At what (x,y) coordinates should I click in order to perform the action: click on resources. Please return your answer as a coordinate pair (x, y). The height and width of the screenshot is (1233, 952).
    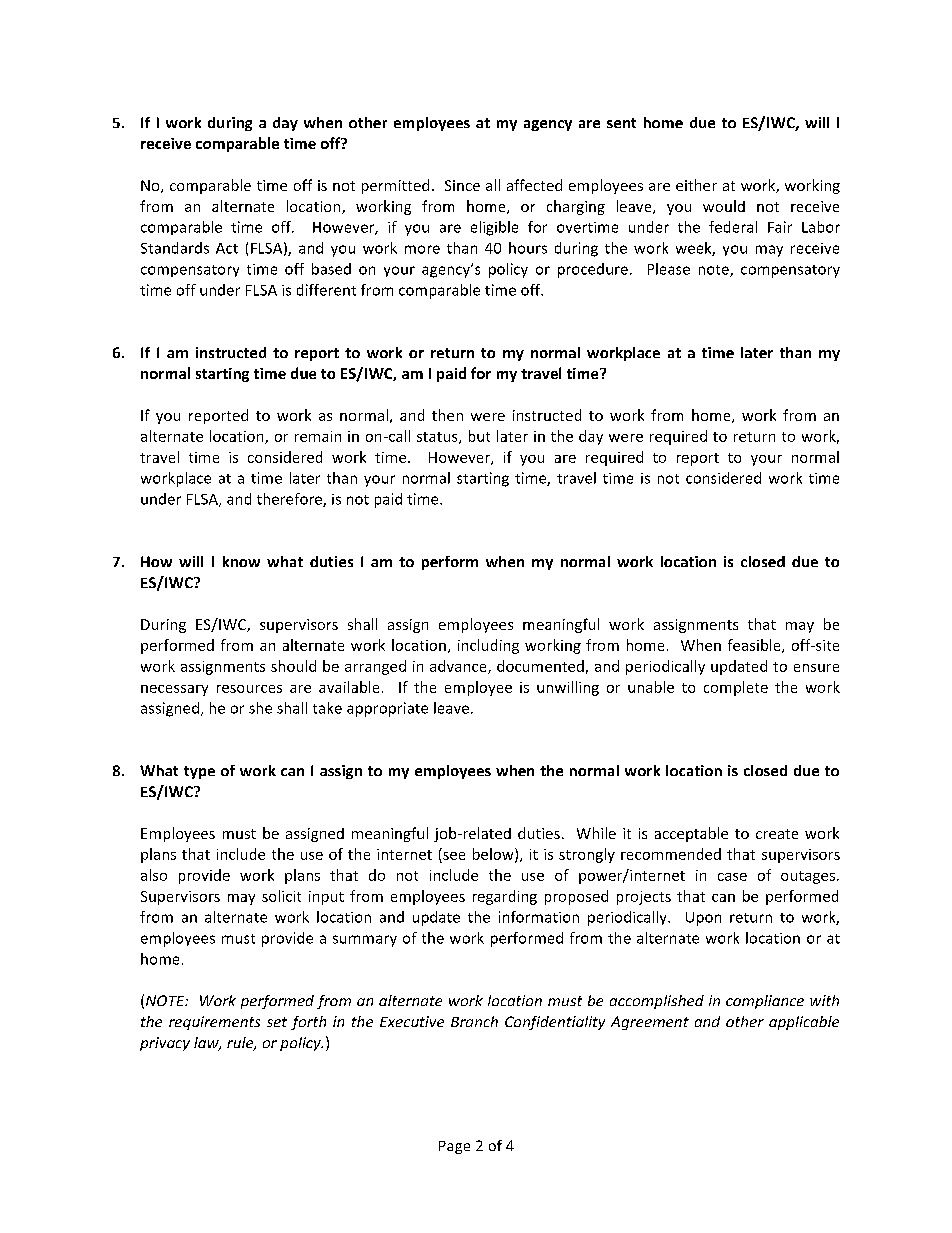
    Looking at the image, I should click on (249, 689).
